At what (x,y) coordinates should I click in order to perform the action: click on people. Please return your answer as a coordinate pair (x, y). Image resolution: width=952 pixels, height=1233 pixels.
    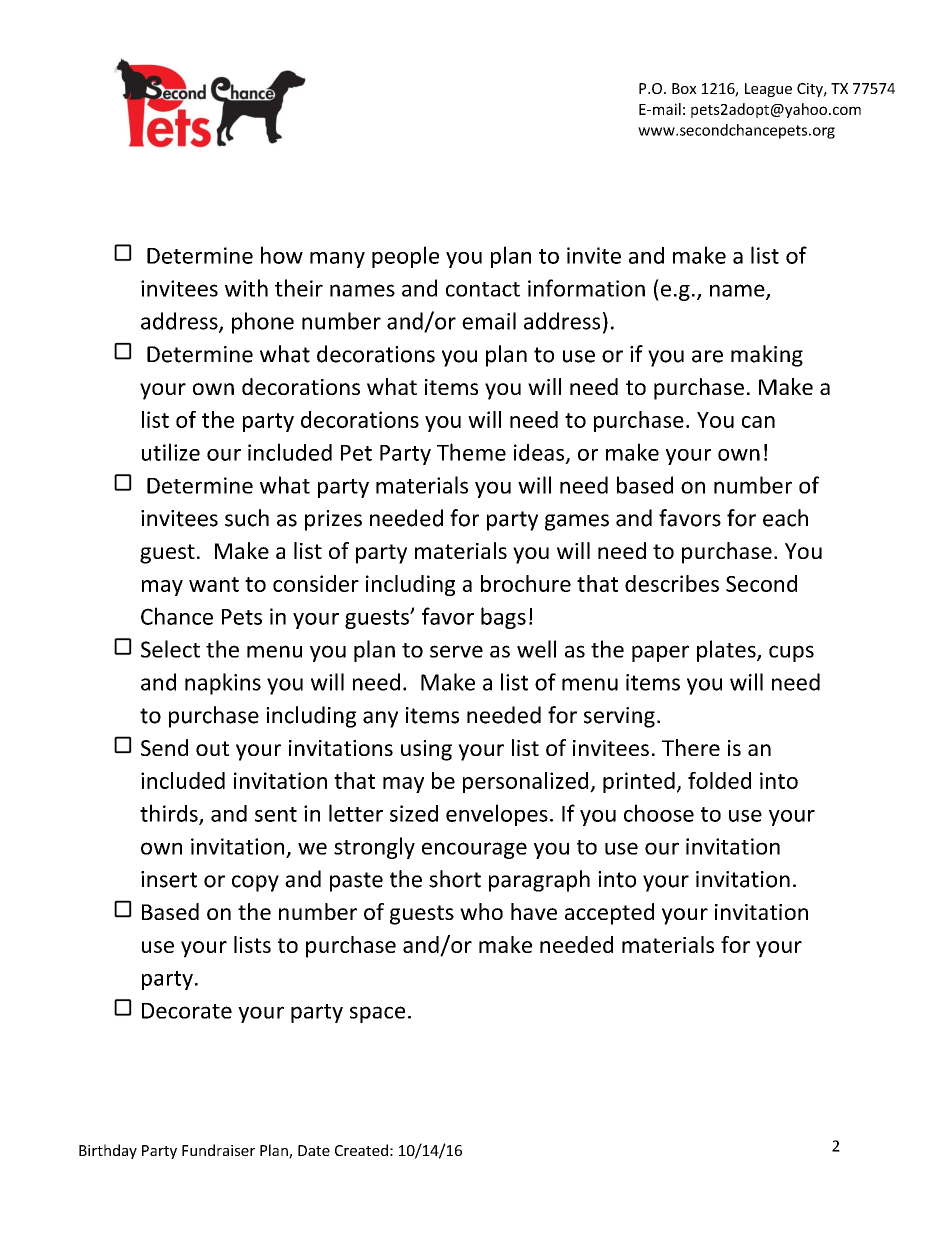
    Looking at the image, I should click on (405, 257).
